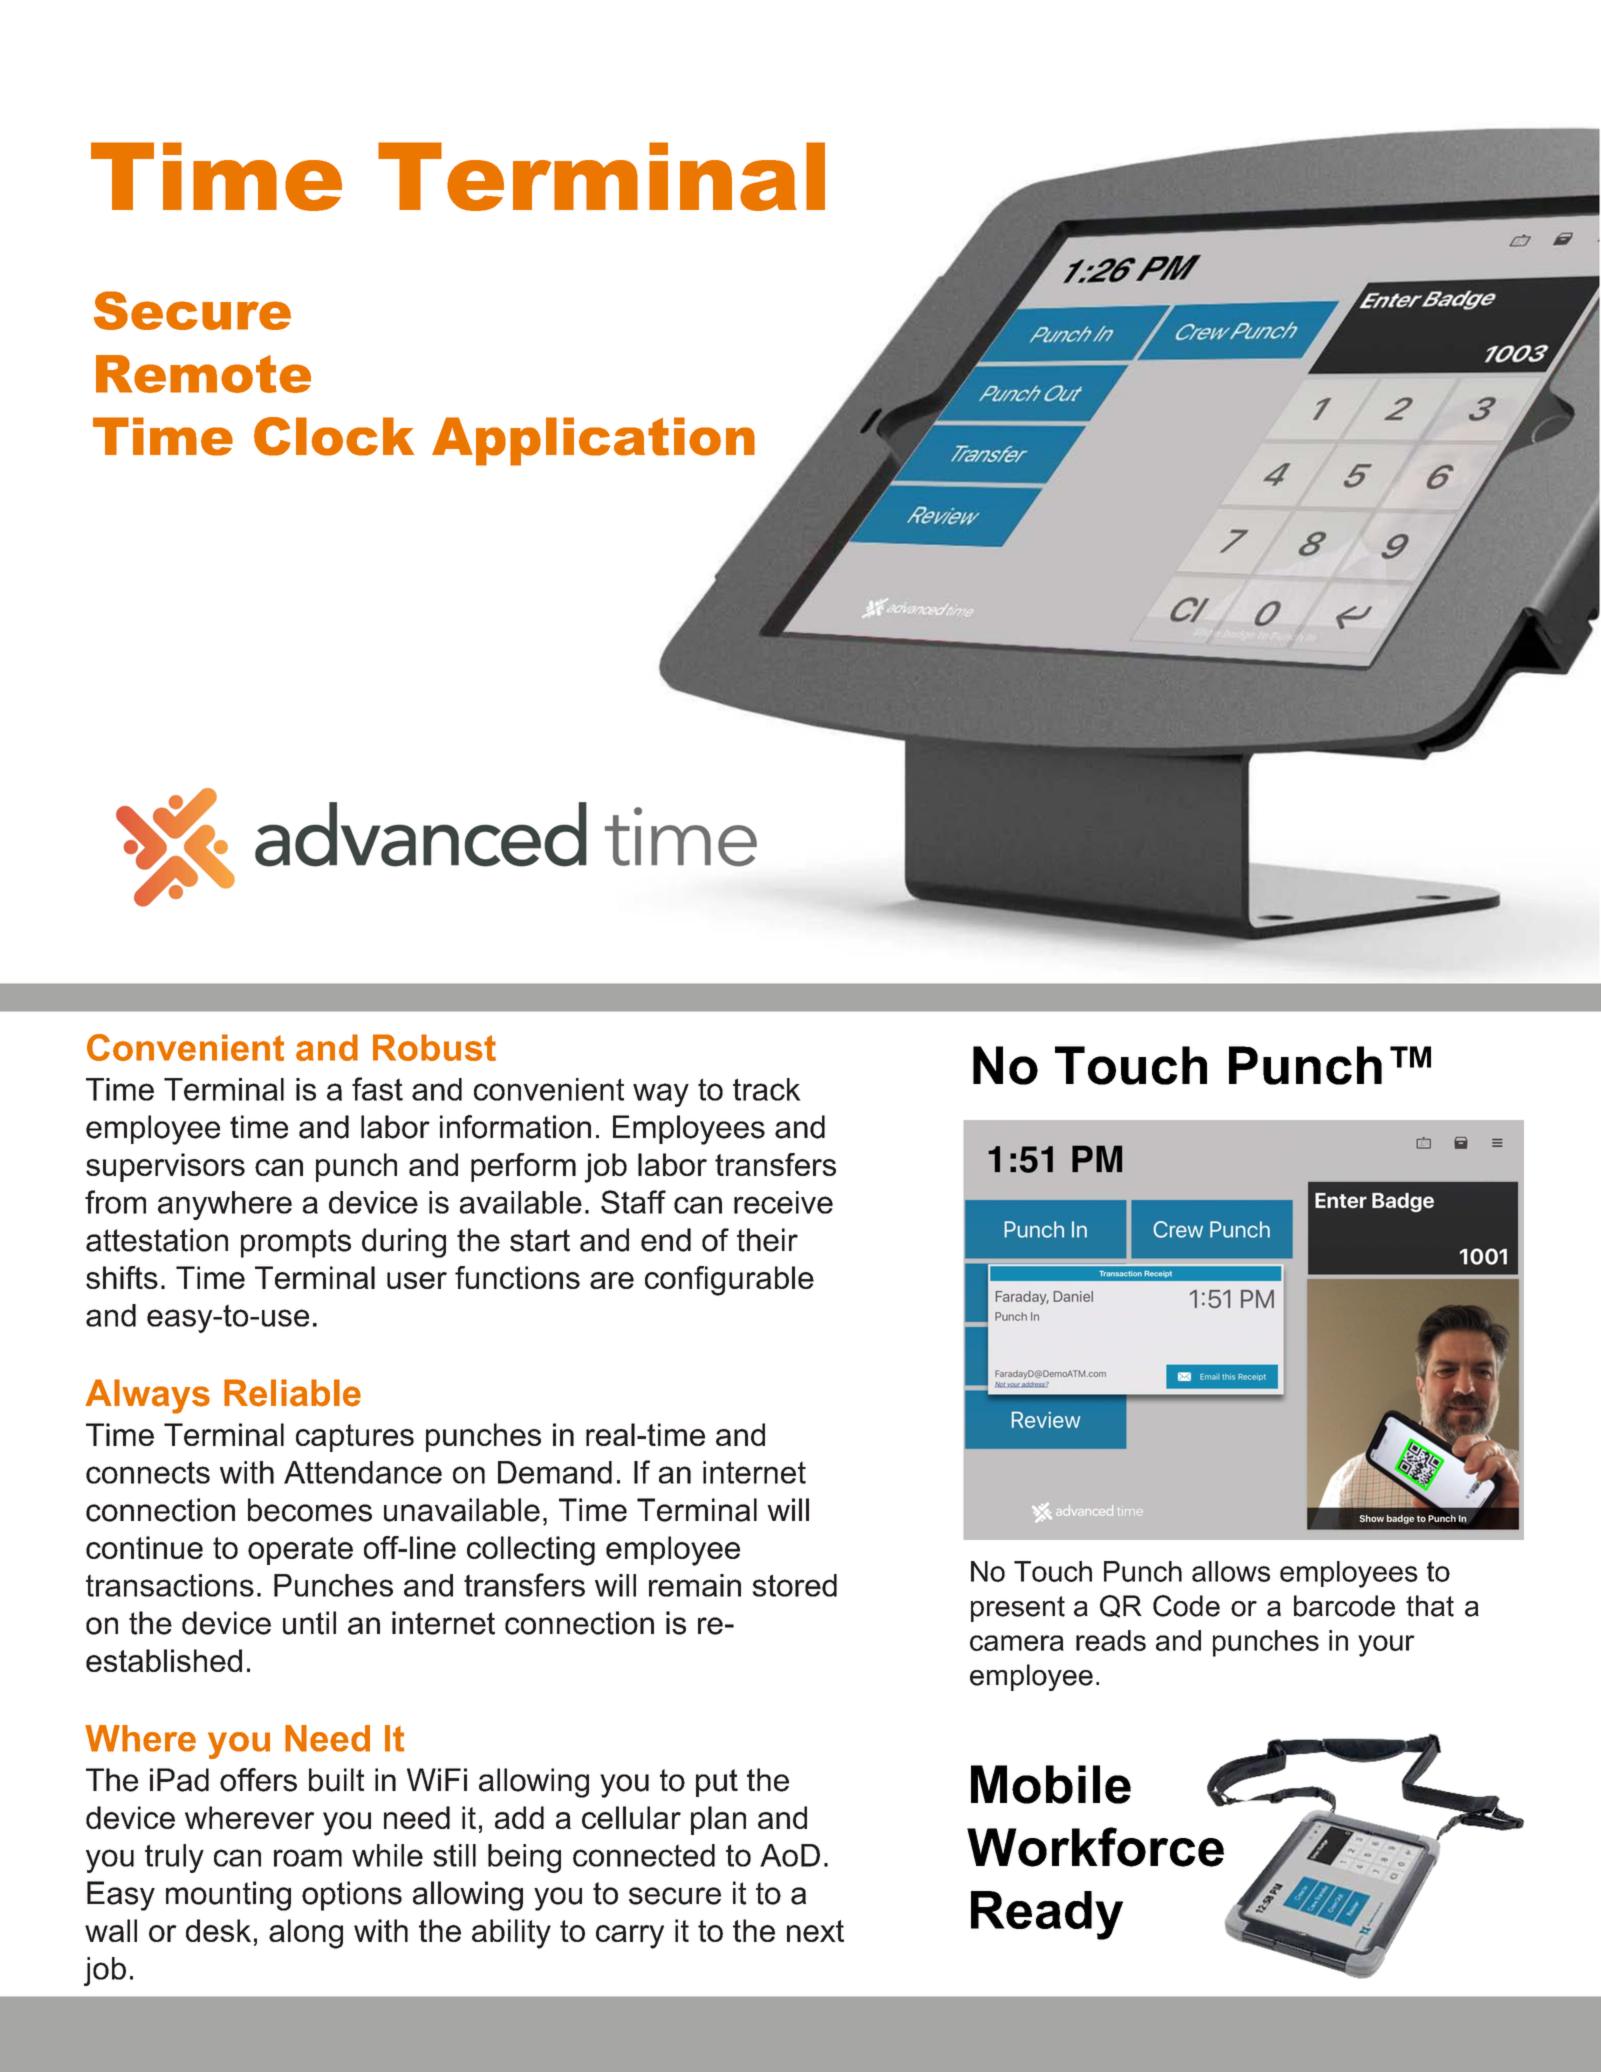 The image size is (1601, 2072). Describe the element at coordinates (593, 441) in the screenshot. I see `Application` at that location.
